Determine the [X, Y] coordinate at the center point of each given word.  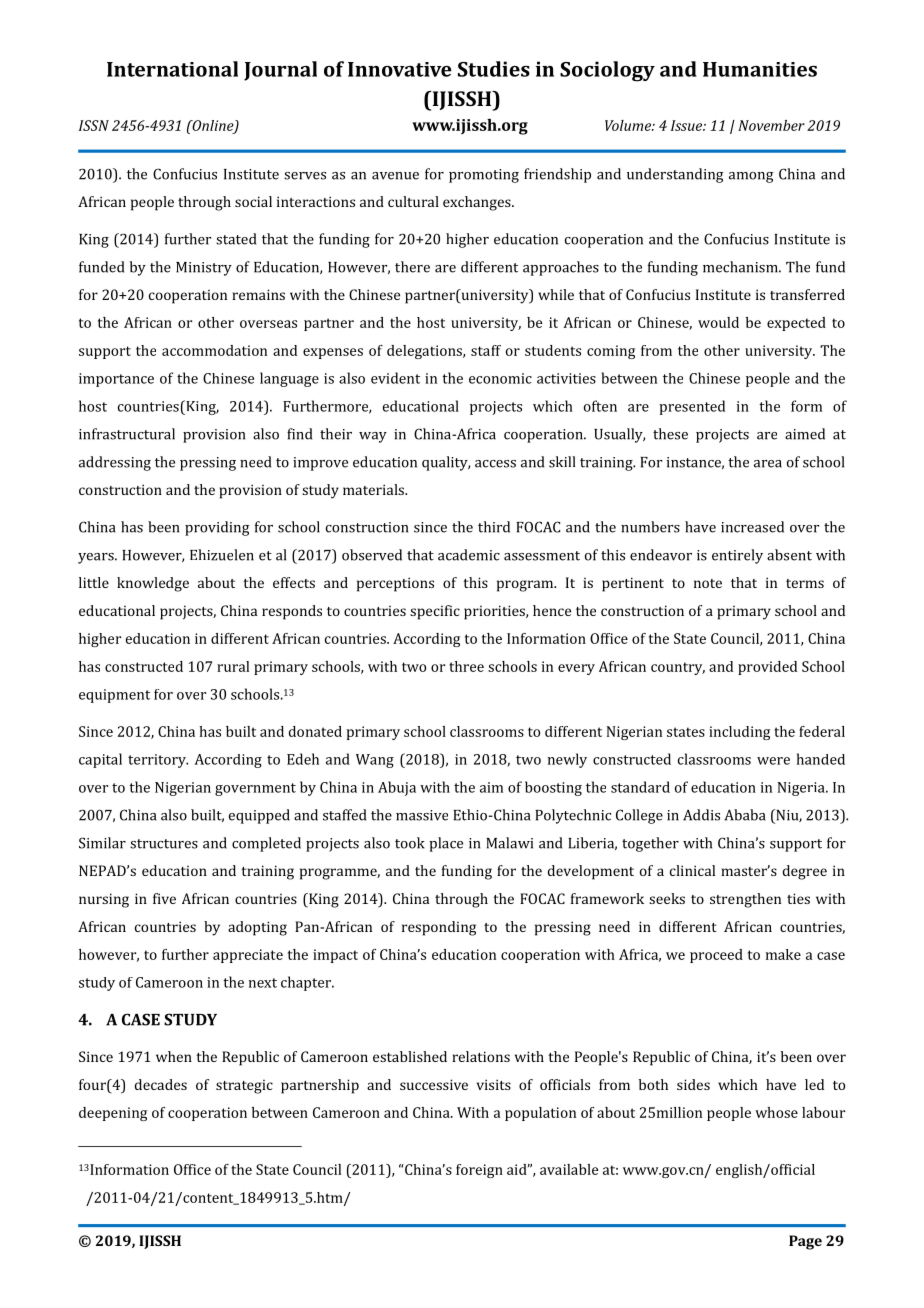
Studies [494, 69]
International [172, 69]
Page [805, 1242]
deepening [113, 1114]
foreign [479, 1171]
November [771, 125]
